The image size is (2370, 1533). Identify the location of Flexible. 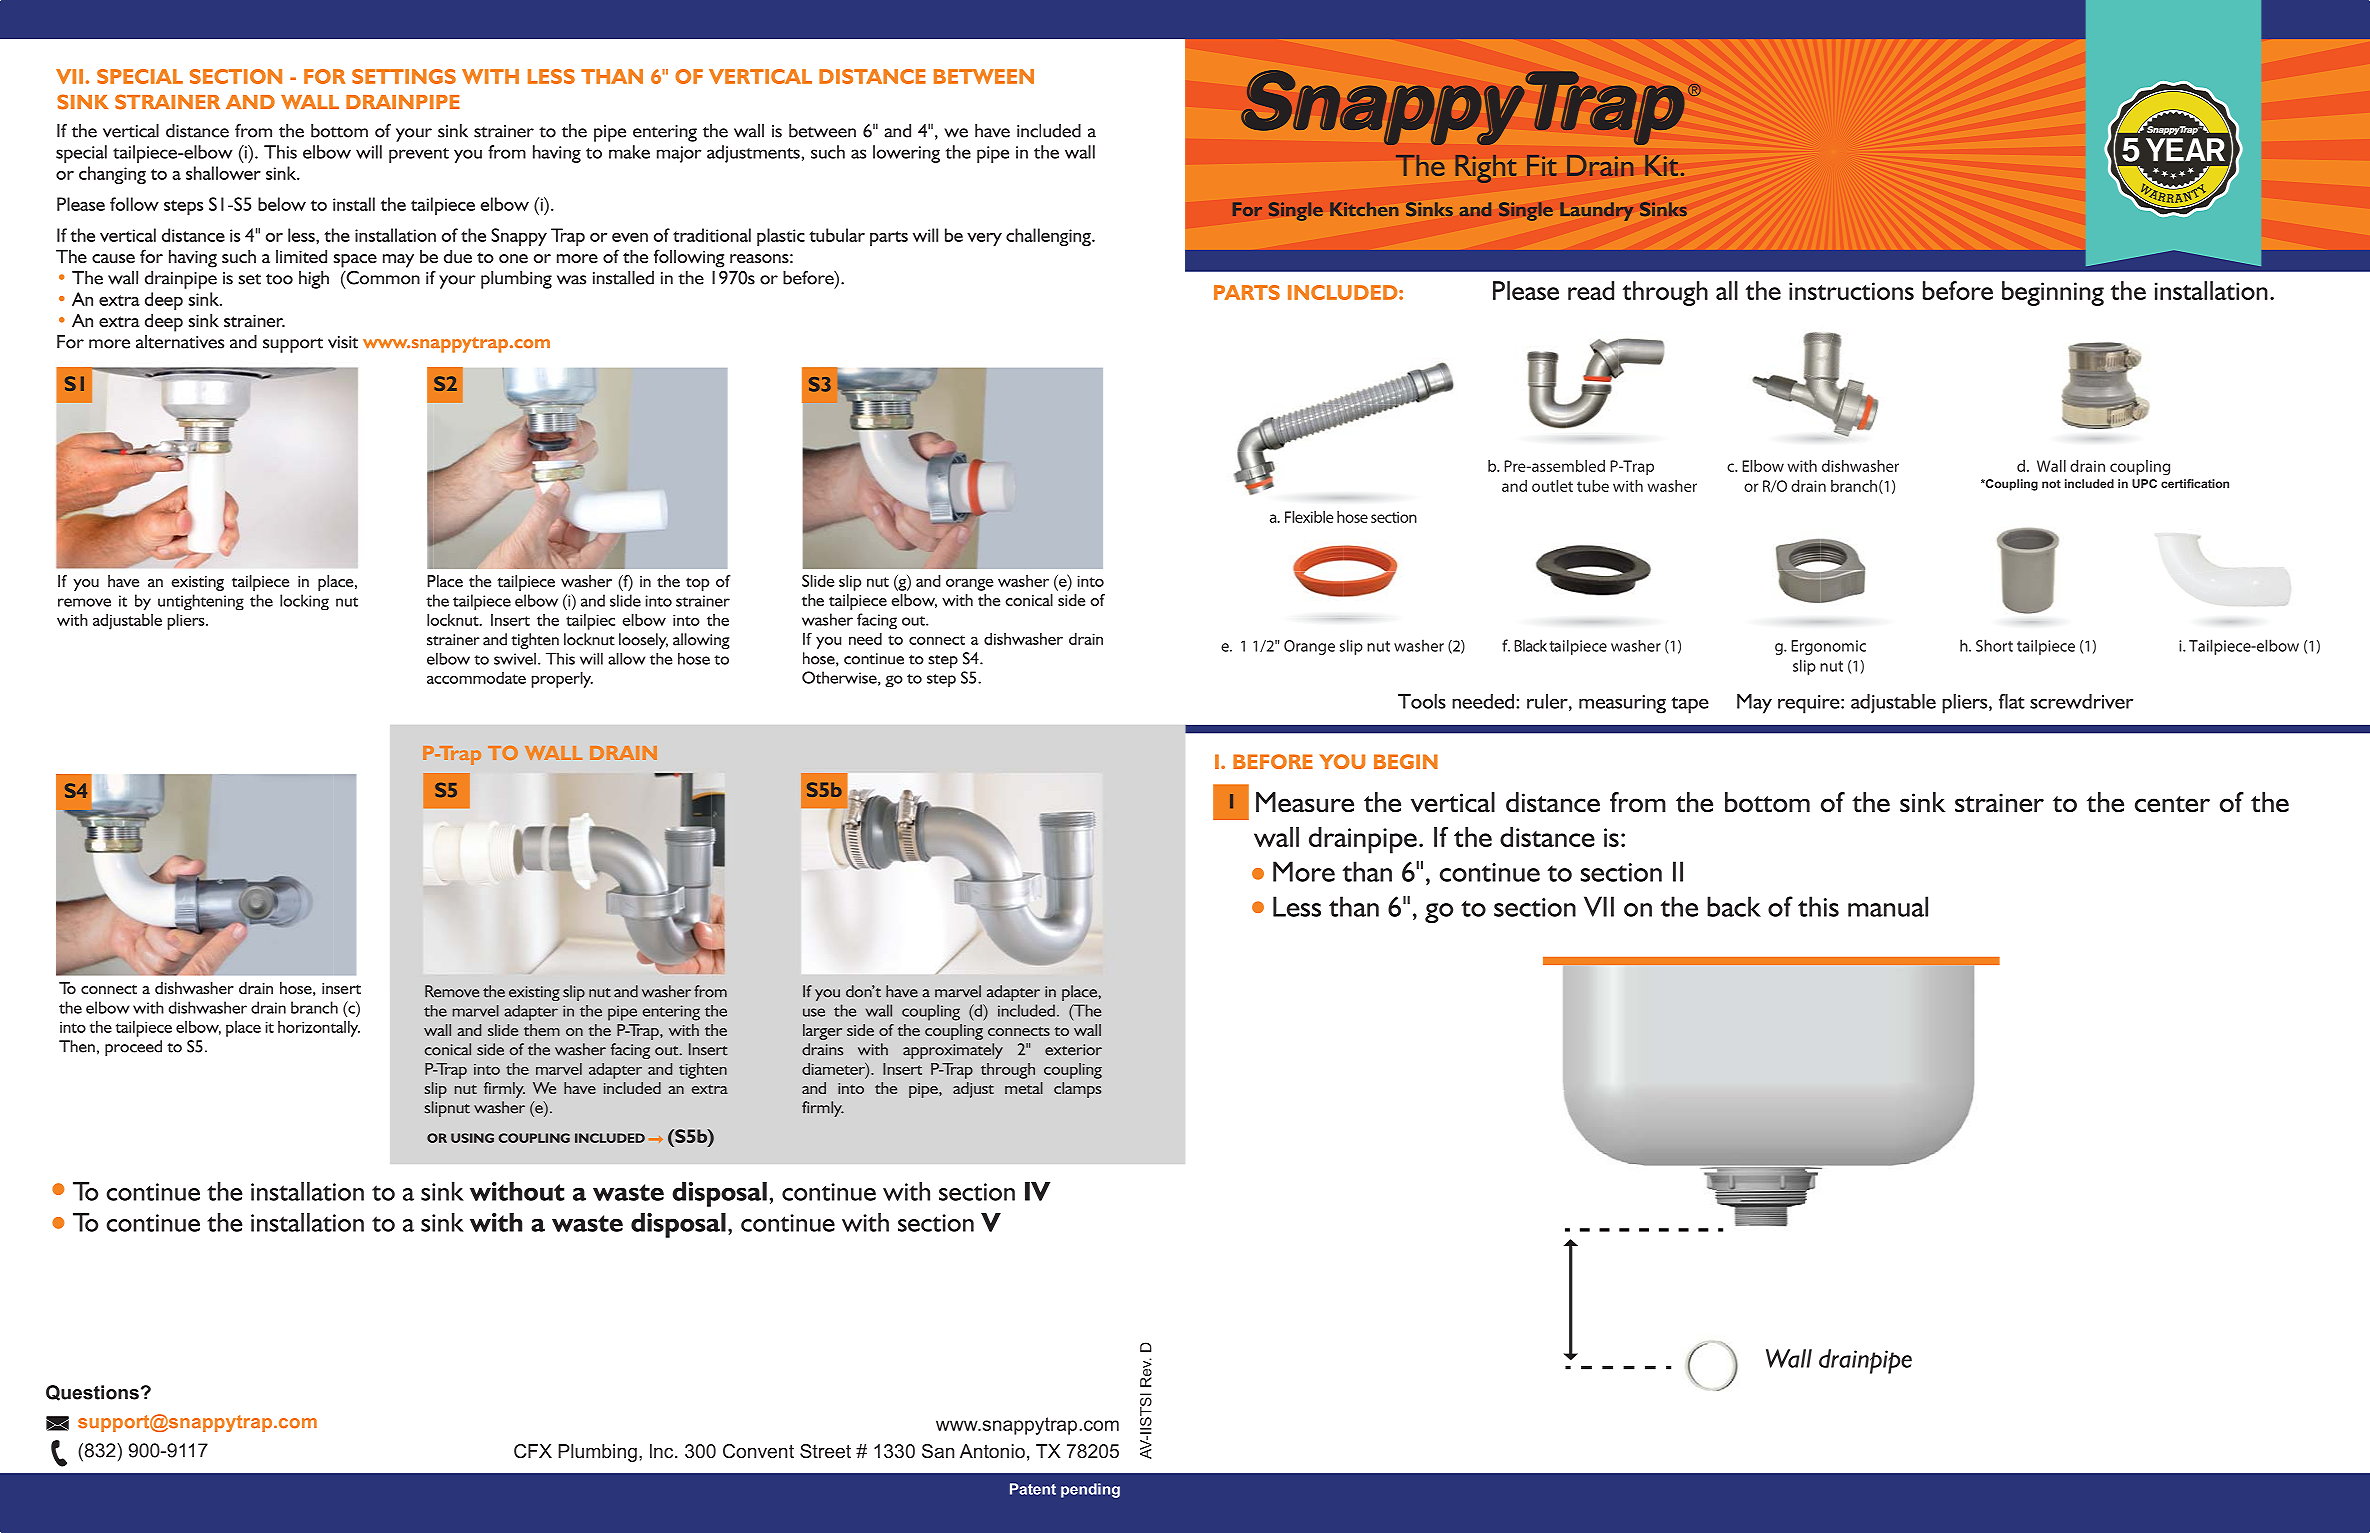
(1309, 517).
